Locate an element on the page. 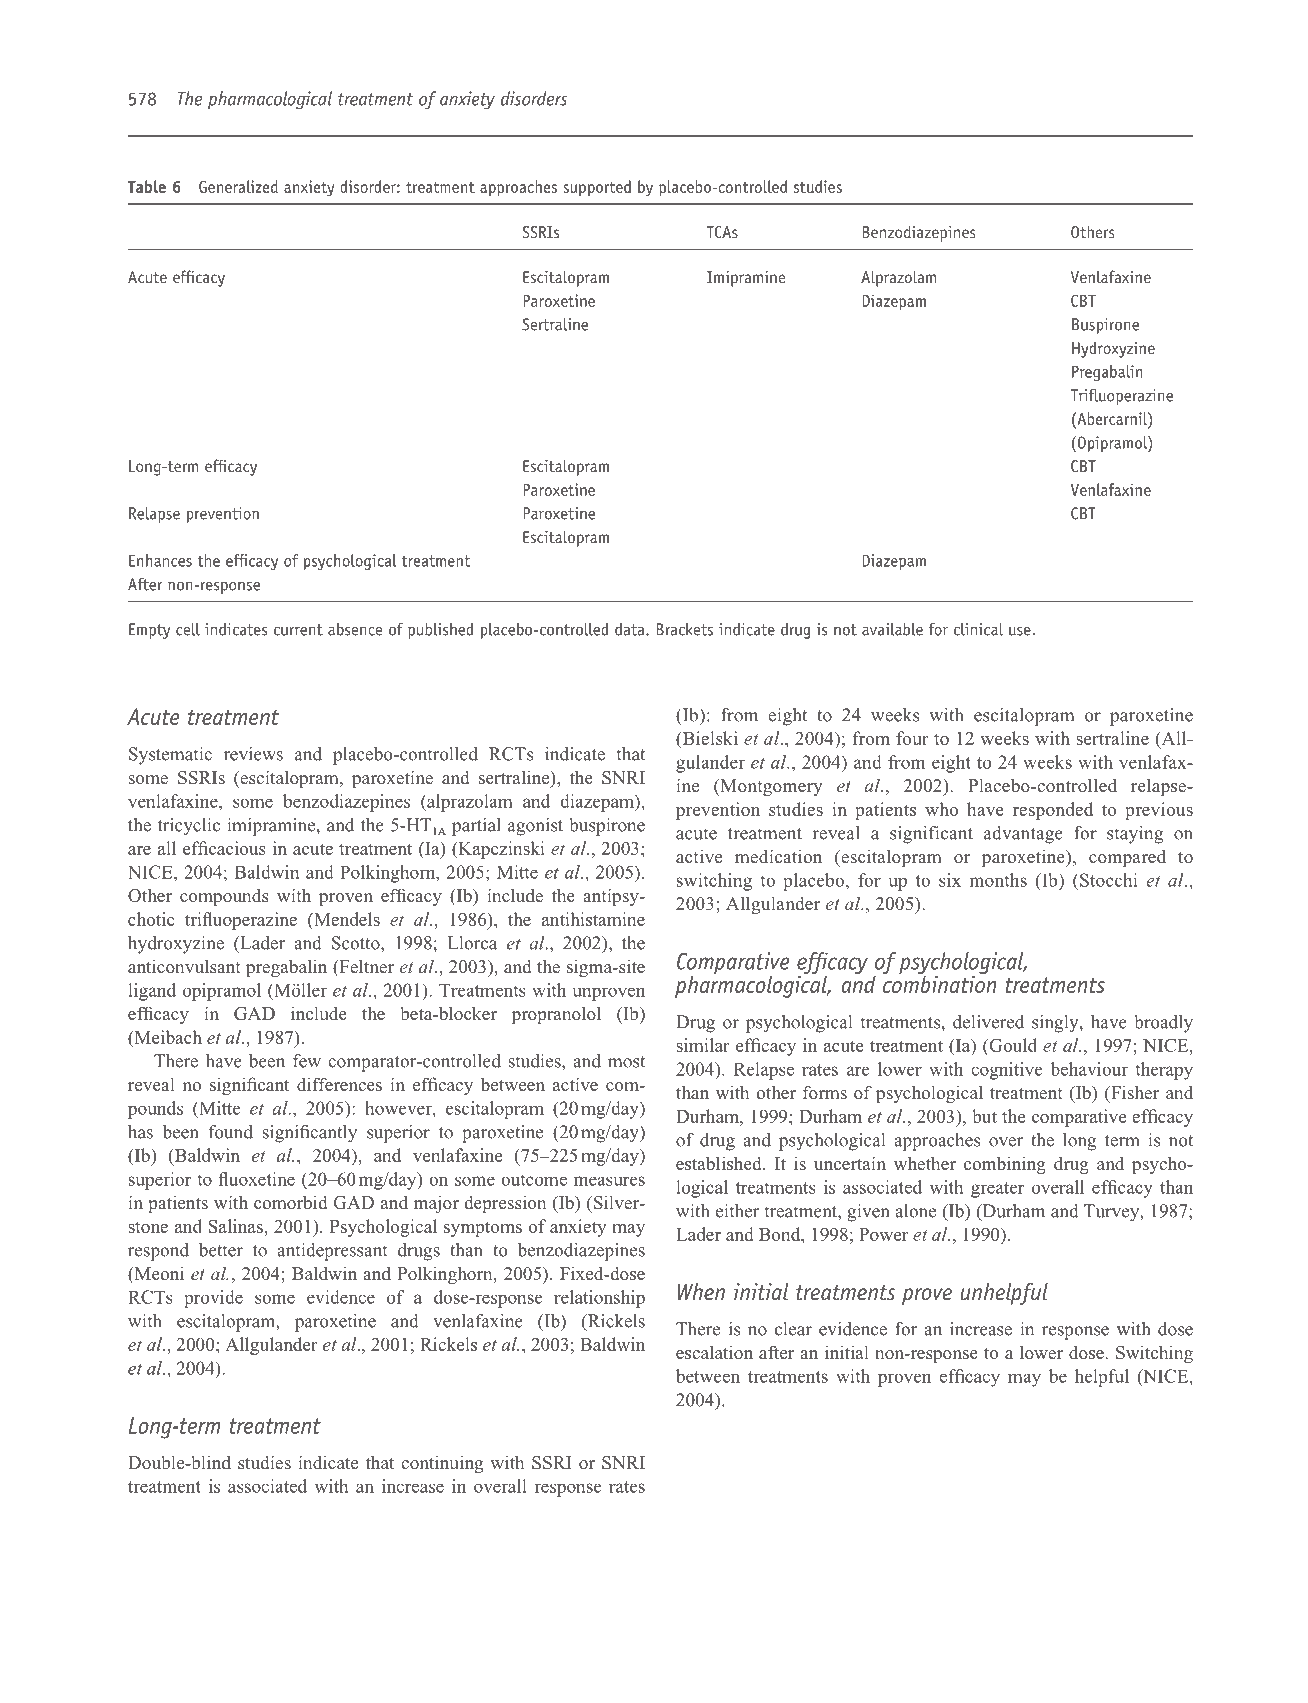  supported is located at coordinates (597, 188).
